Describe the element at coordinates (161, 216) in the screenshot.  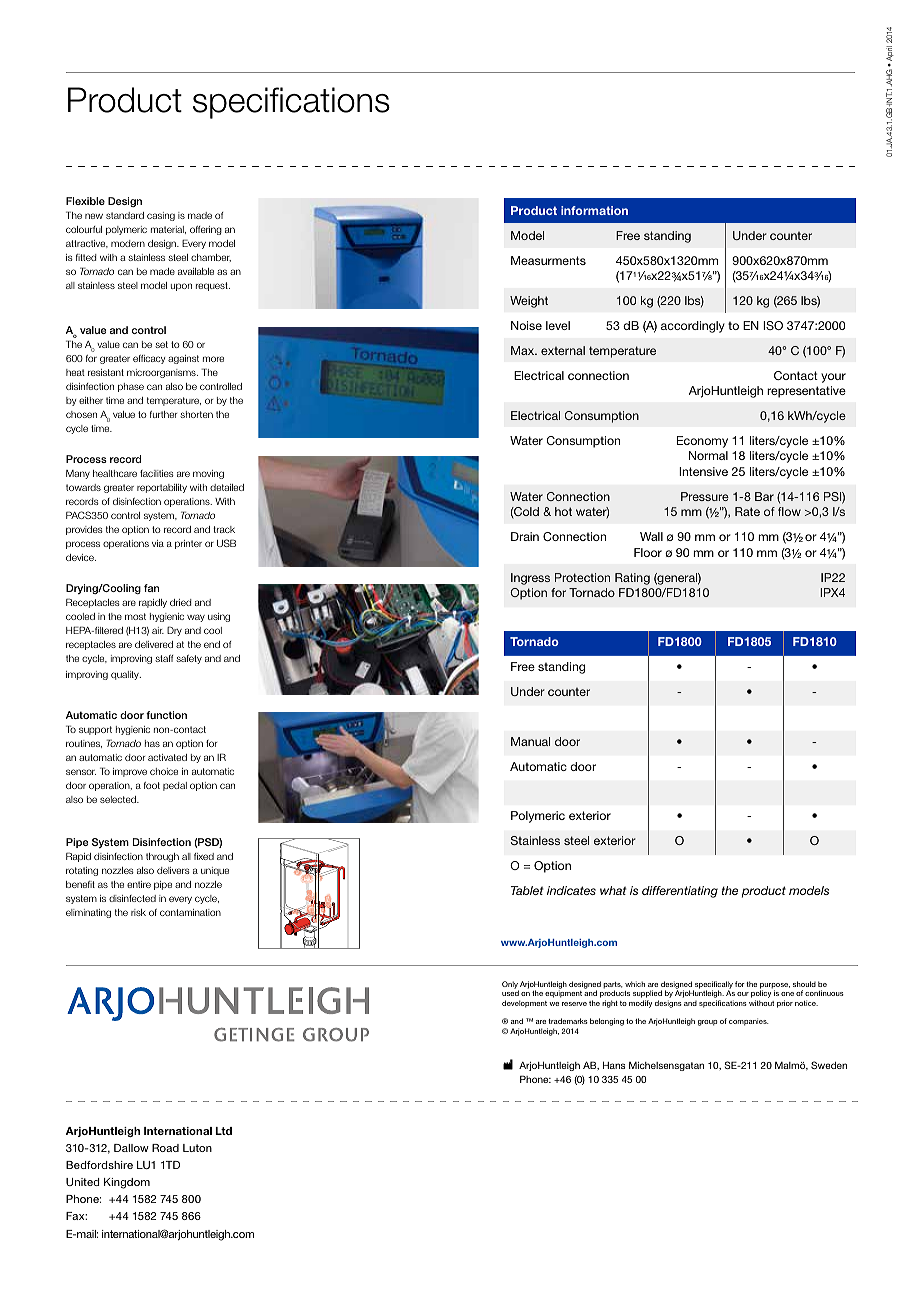
I see `casing` at that location.
